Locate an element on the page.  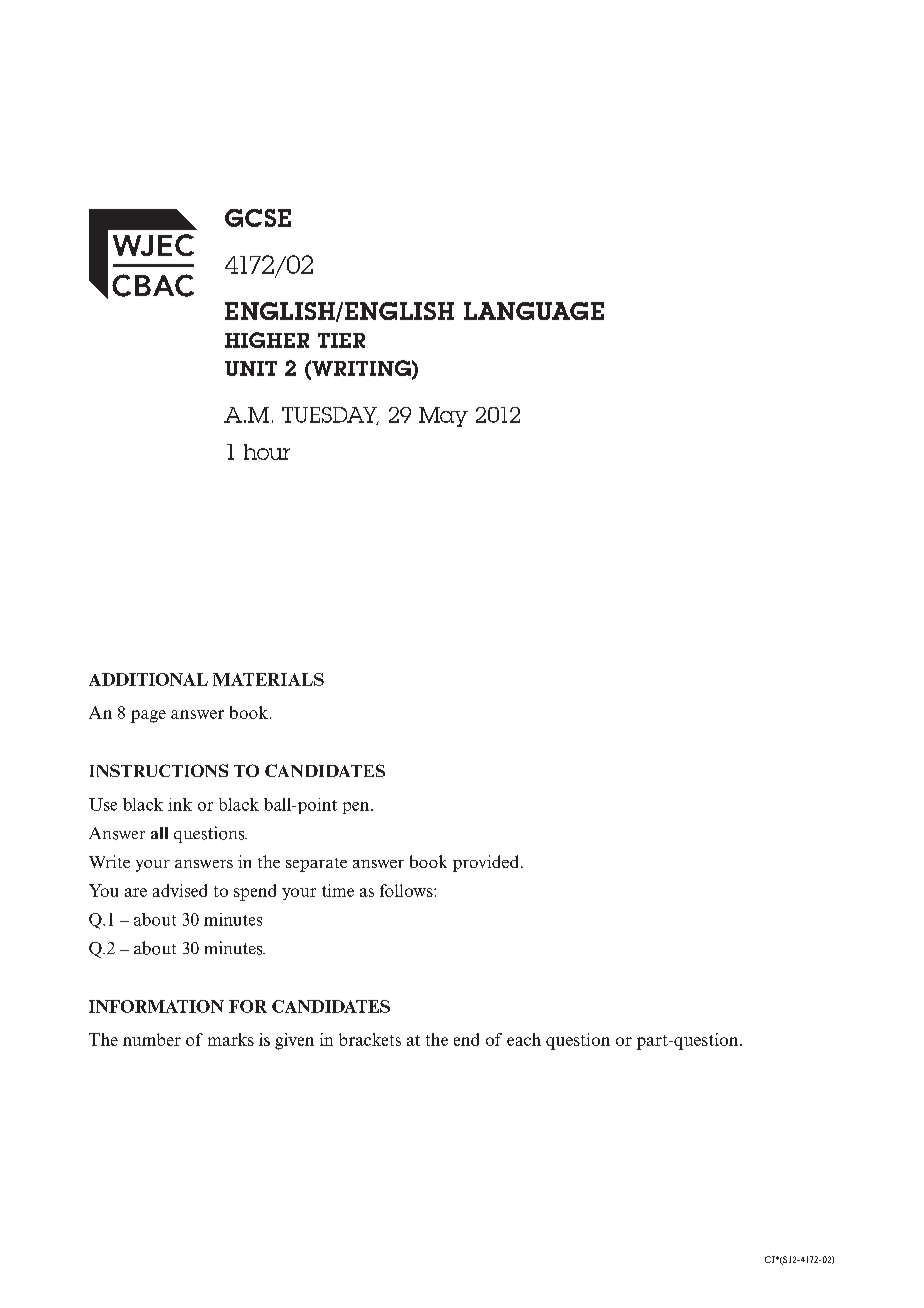
hour is located at coordinates (267, 452).
